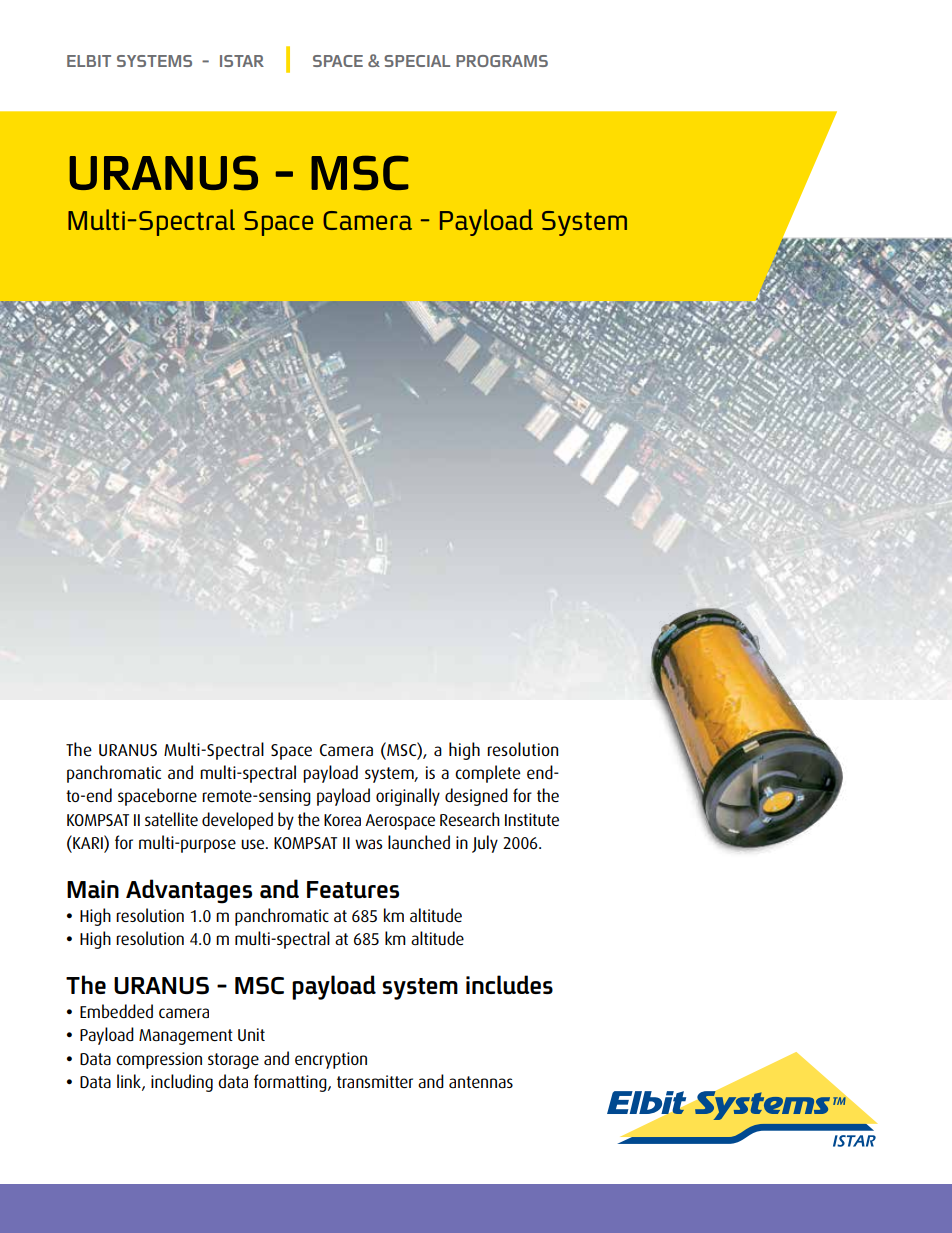  Describe the element at coordinates (502, 61) in the document. I see `PROGRAMS` at that location.
